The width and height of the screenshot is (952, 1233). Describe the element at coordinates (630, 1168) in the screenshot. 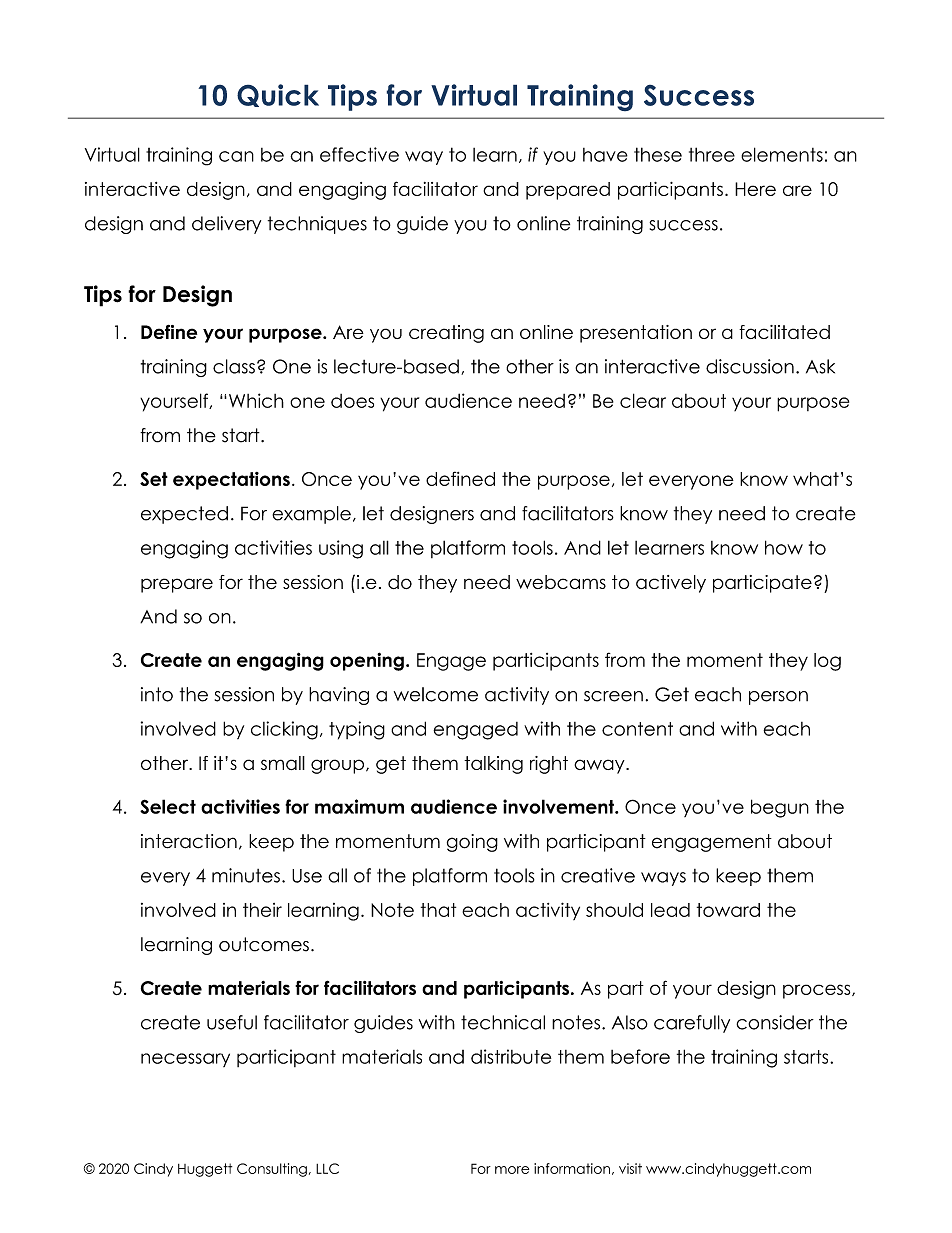

I see `visit` at that location.
